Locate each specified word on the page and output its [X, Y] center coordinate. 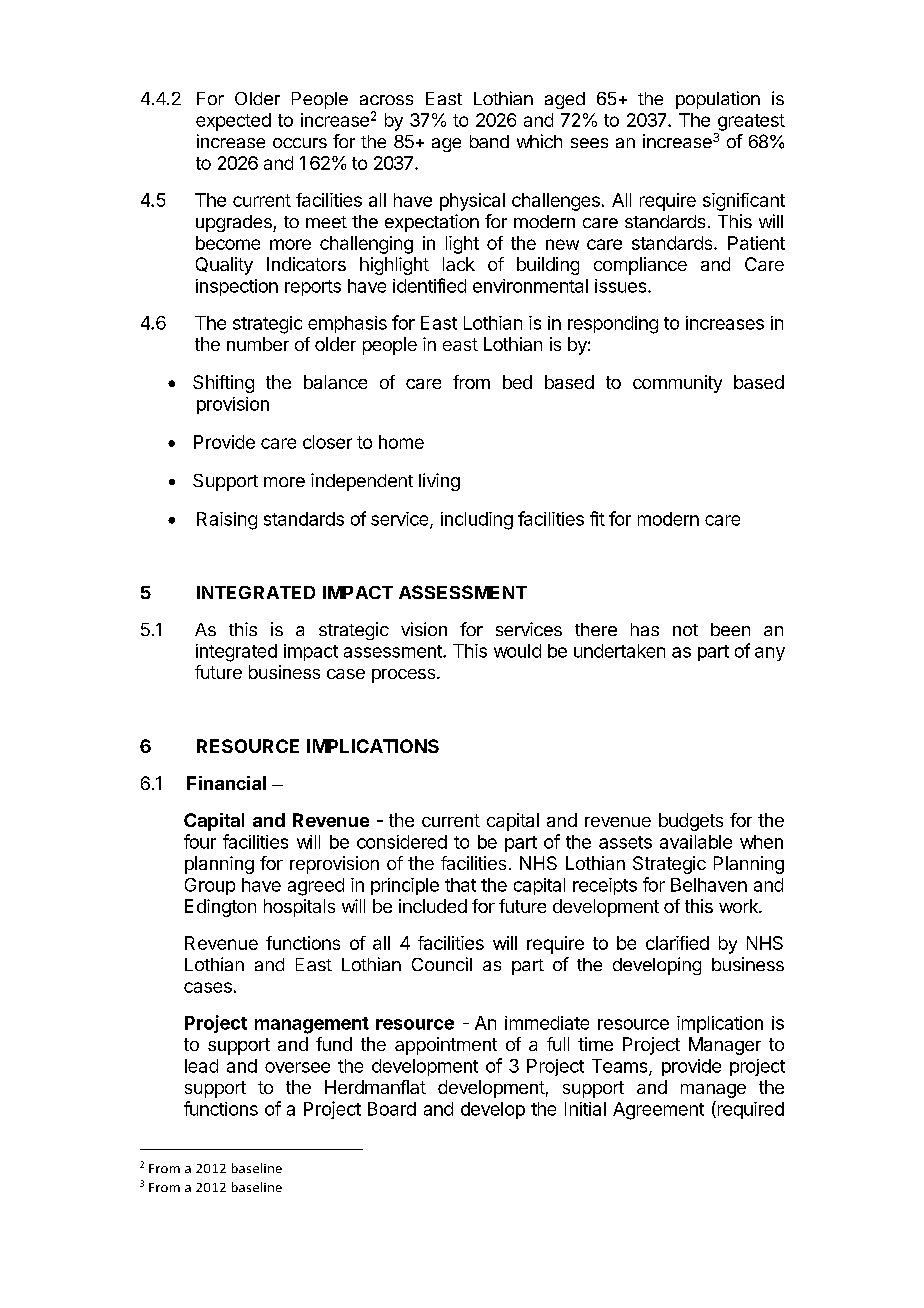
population [718, 100]
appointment [446, 1046]
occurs [300, 143]
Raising [227, 521]
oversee [297, 1067]
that [460, 885]
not [685, 630]
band [489, 141]
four [200, 841]
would [517, 651]
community [677, 384]
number [258, 344]
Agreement [658, 1111]
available [696, 842]
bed [517, 382]
